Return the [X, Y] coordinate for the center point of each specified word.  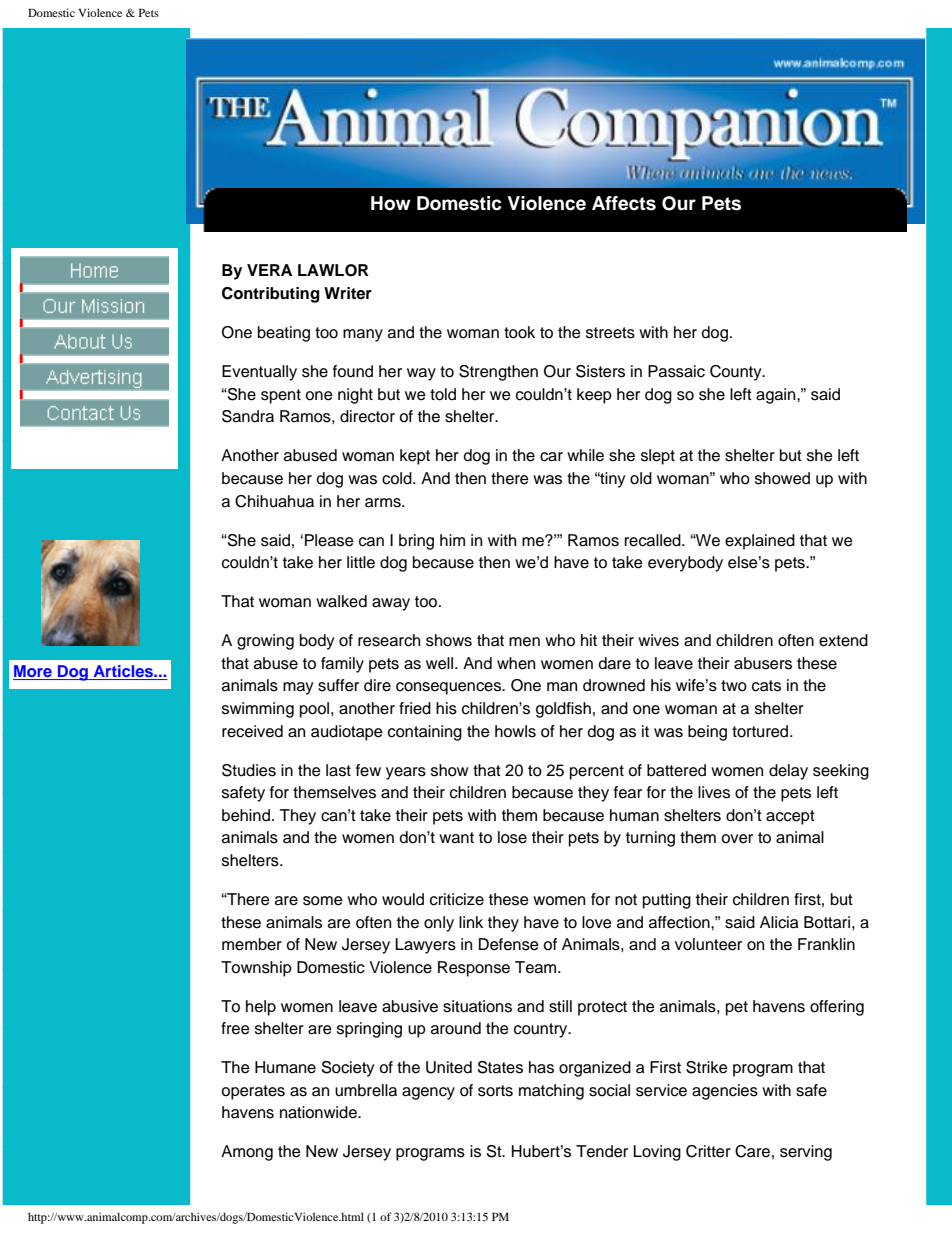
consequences [450, 688]
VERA [269, 270]
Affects [624, 203]
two [734, 686]
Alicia [779, 922]
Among [247, 1153]
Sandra [248, 416]
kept [415, 457]
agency [428, 1093]
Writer [348, 293]
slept [658, 457]
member [252, 944]
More [33, 672]
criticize [457, 899]
